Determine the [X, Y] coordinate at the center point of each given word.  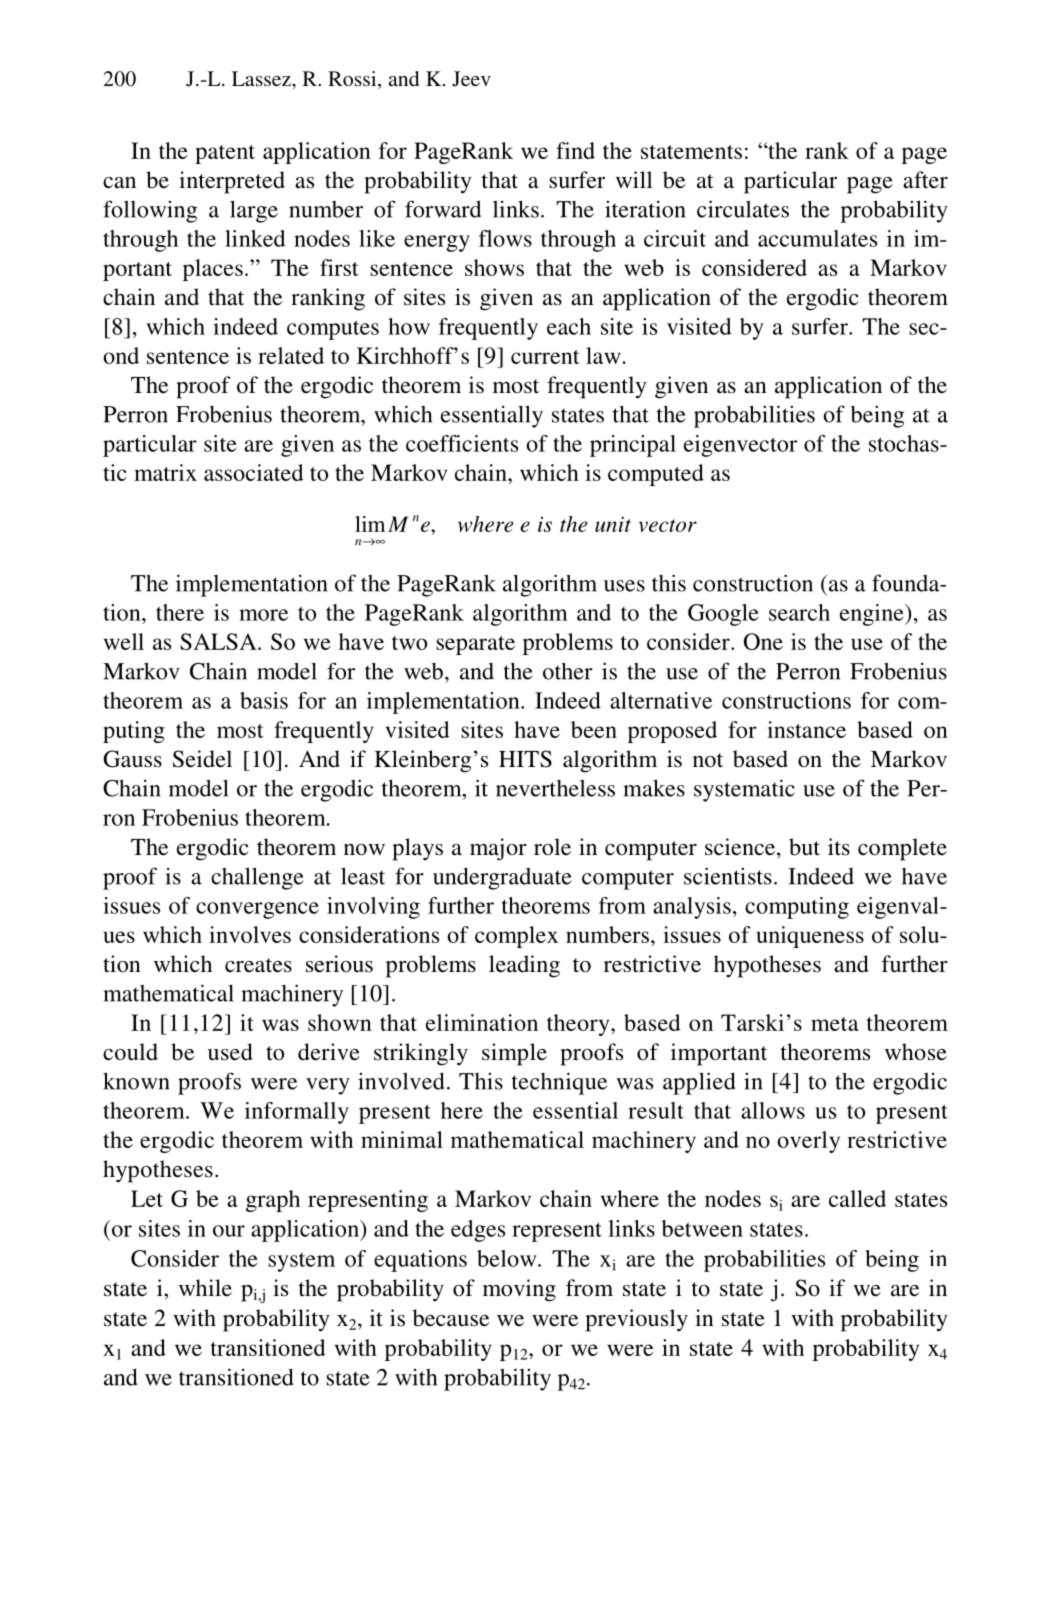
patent [225, 154]
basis [264, 700]
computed [656, 475]
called [857, 1198]
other [568, 671]
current [545, 357]
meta [835, 1024]
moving [519, 1290]
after [925, 180]
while [205, 1288]
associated [254, 472]
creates [258, 965]
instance [806, 729]
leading [524, 966]
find [575, 150]
